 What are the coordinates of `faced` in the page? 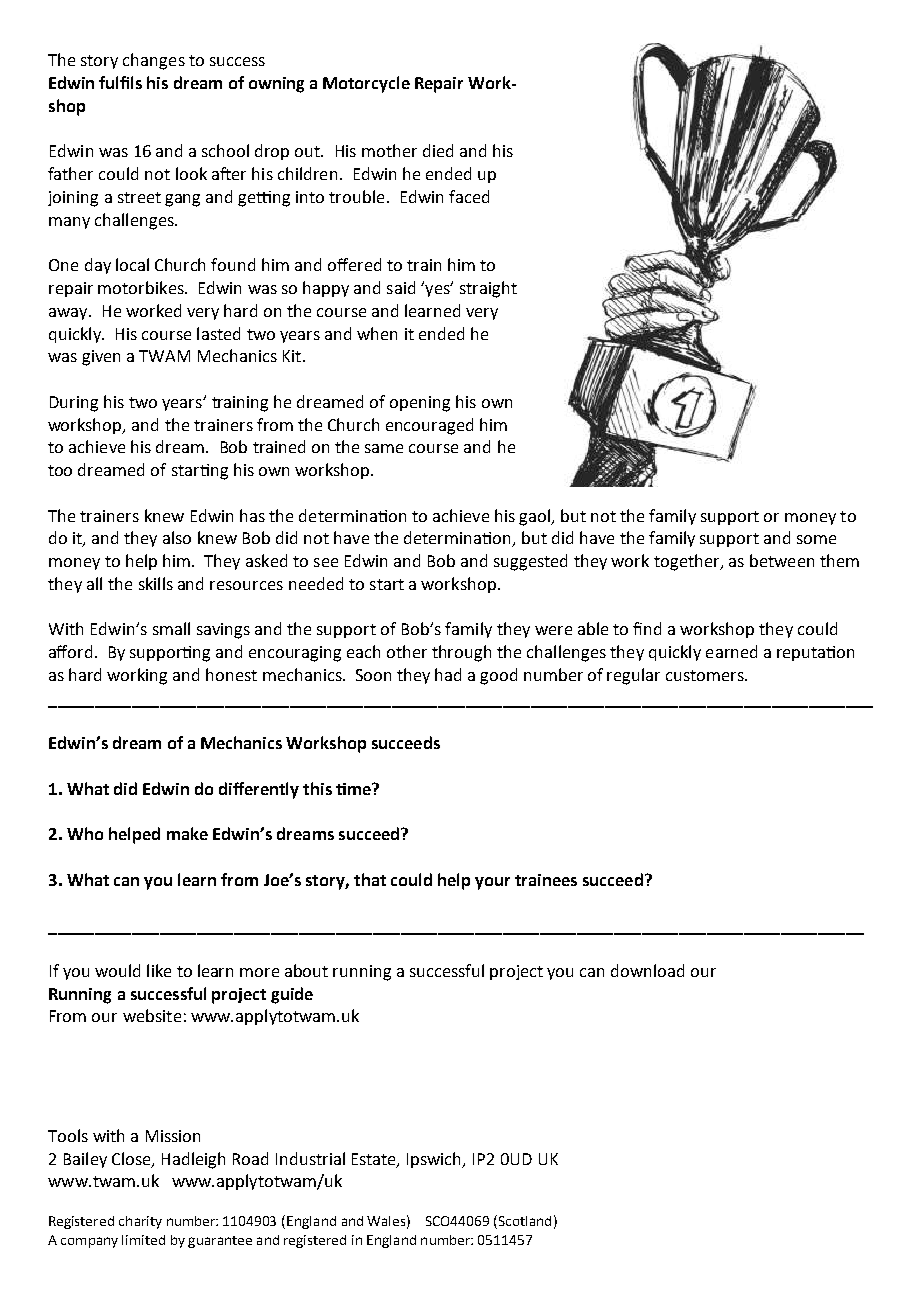 It's located at (469, 196).
